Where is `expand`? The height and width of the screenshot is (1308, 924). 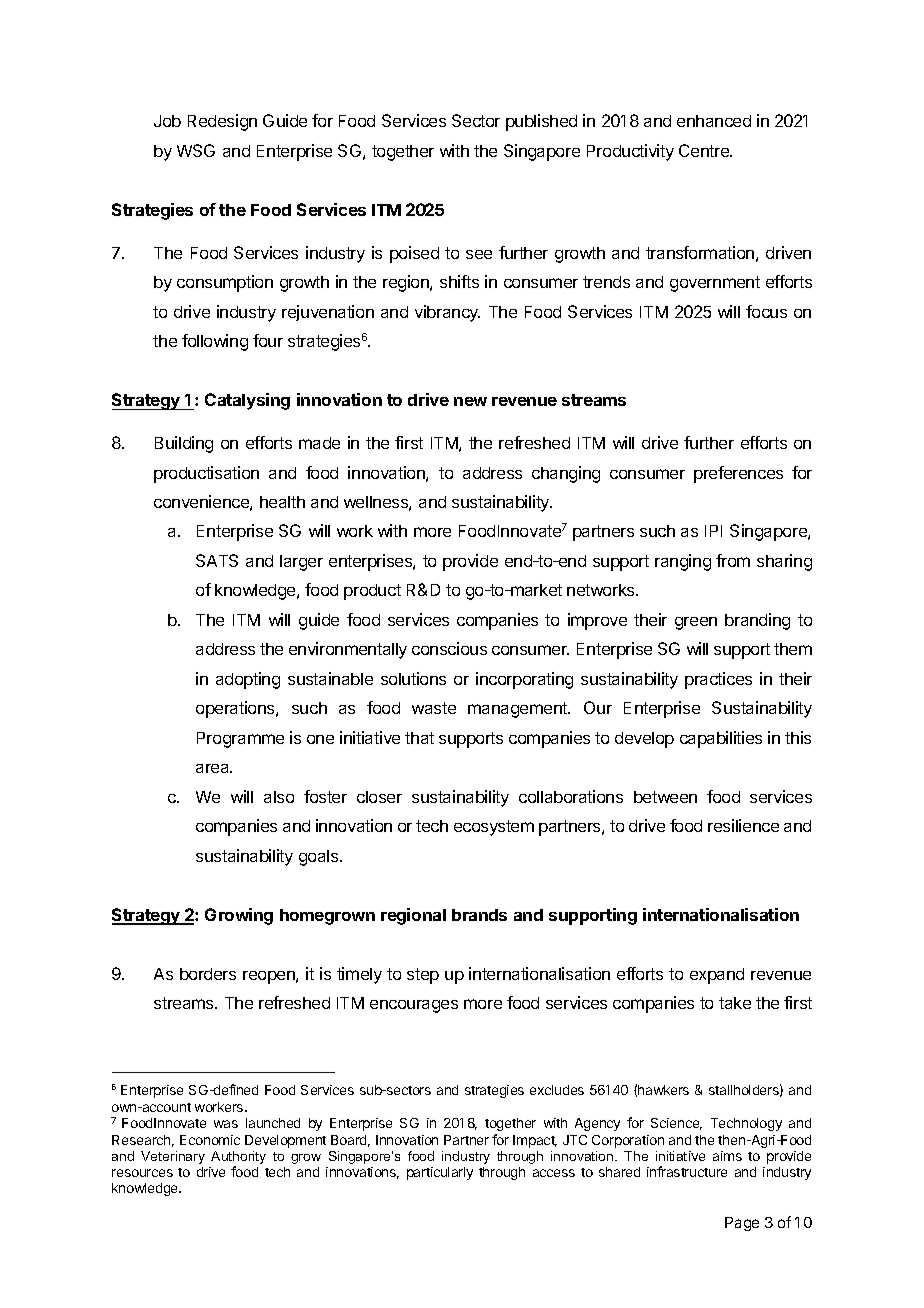 expand is located at coordinates (717, 976).
